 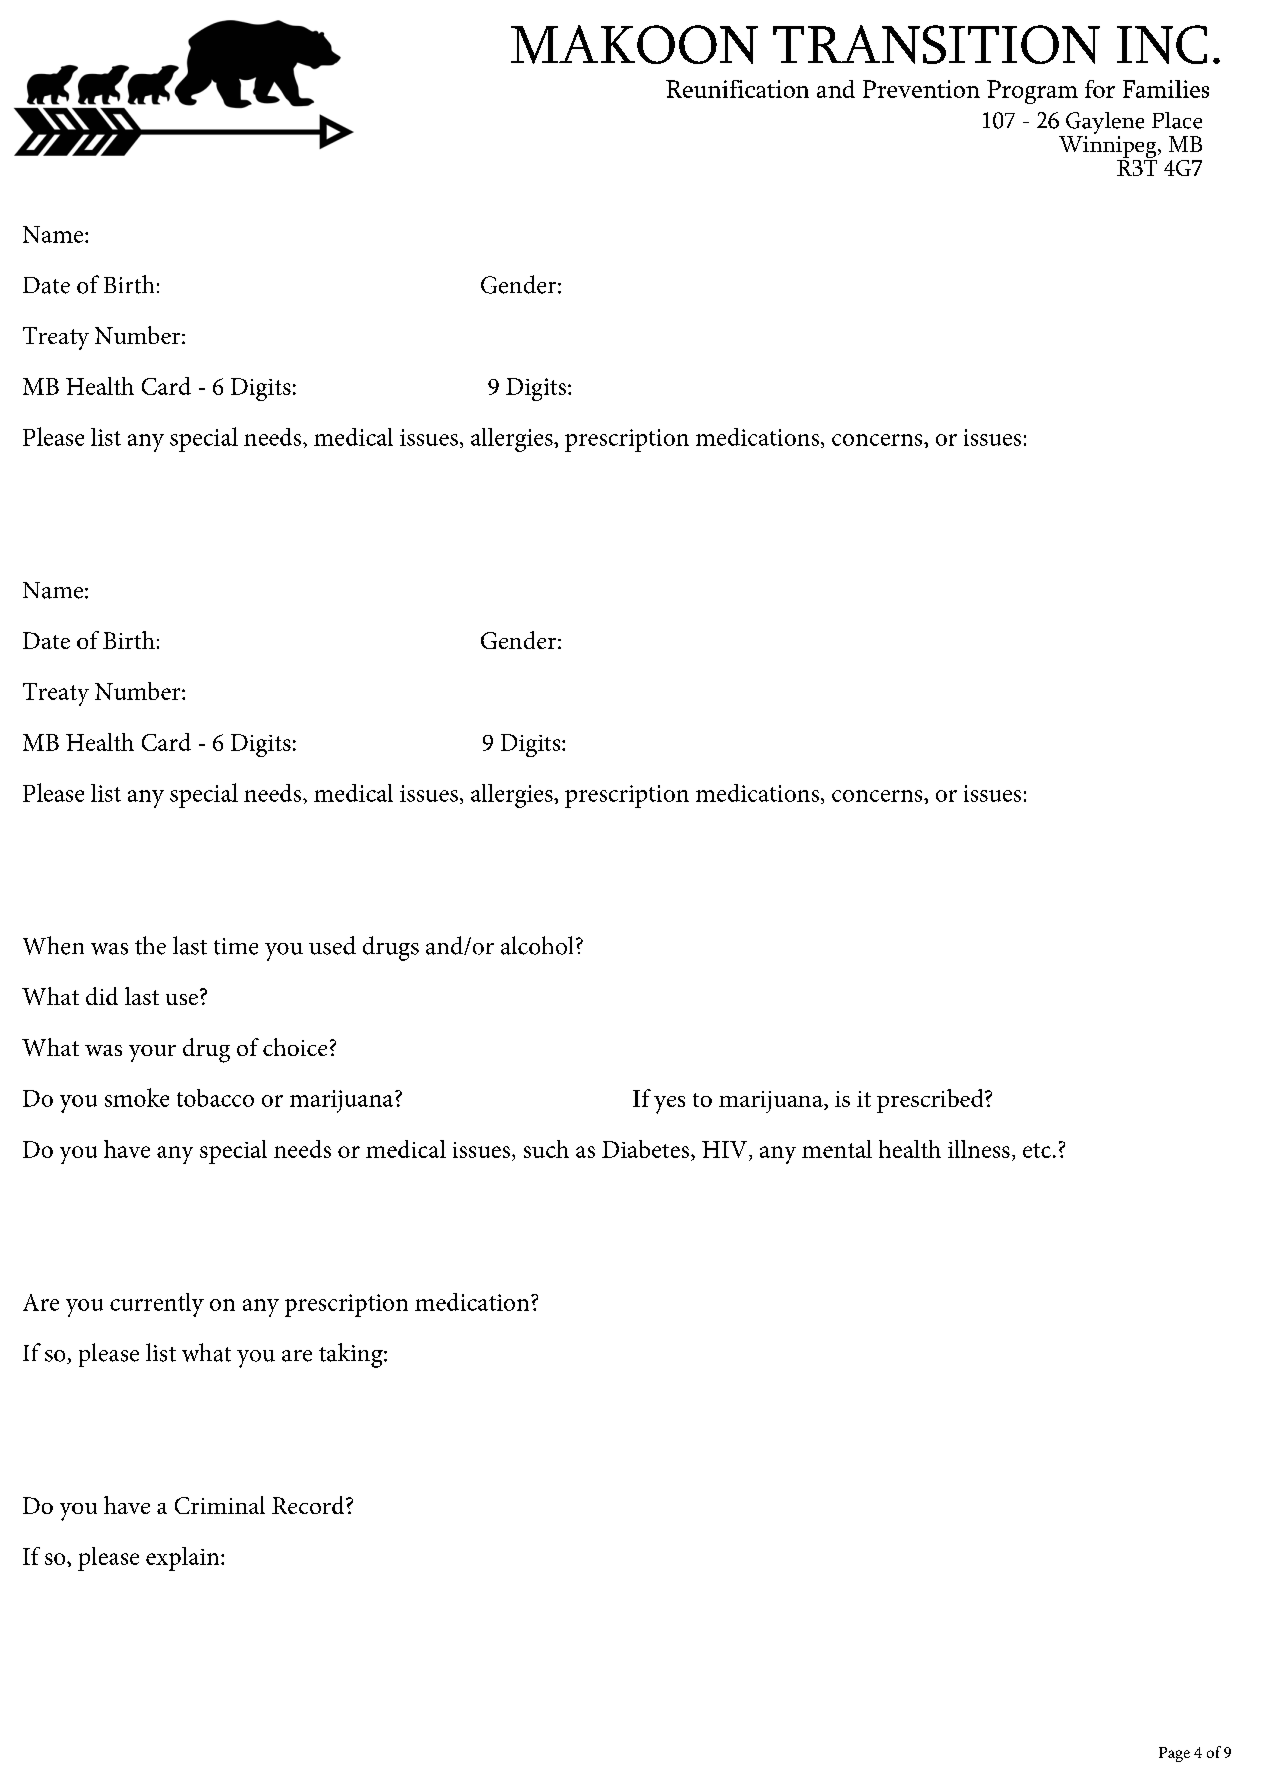 I want to click on Page, so click(x=1174, y=1754).
